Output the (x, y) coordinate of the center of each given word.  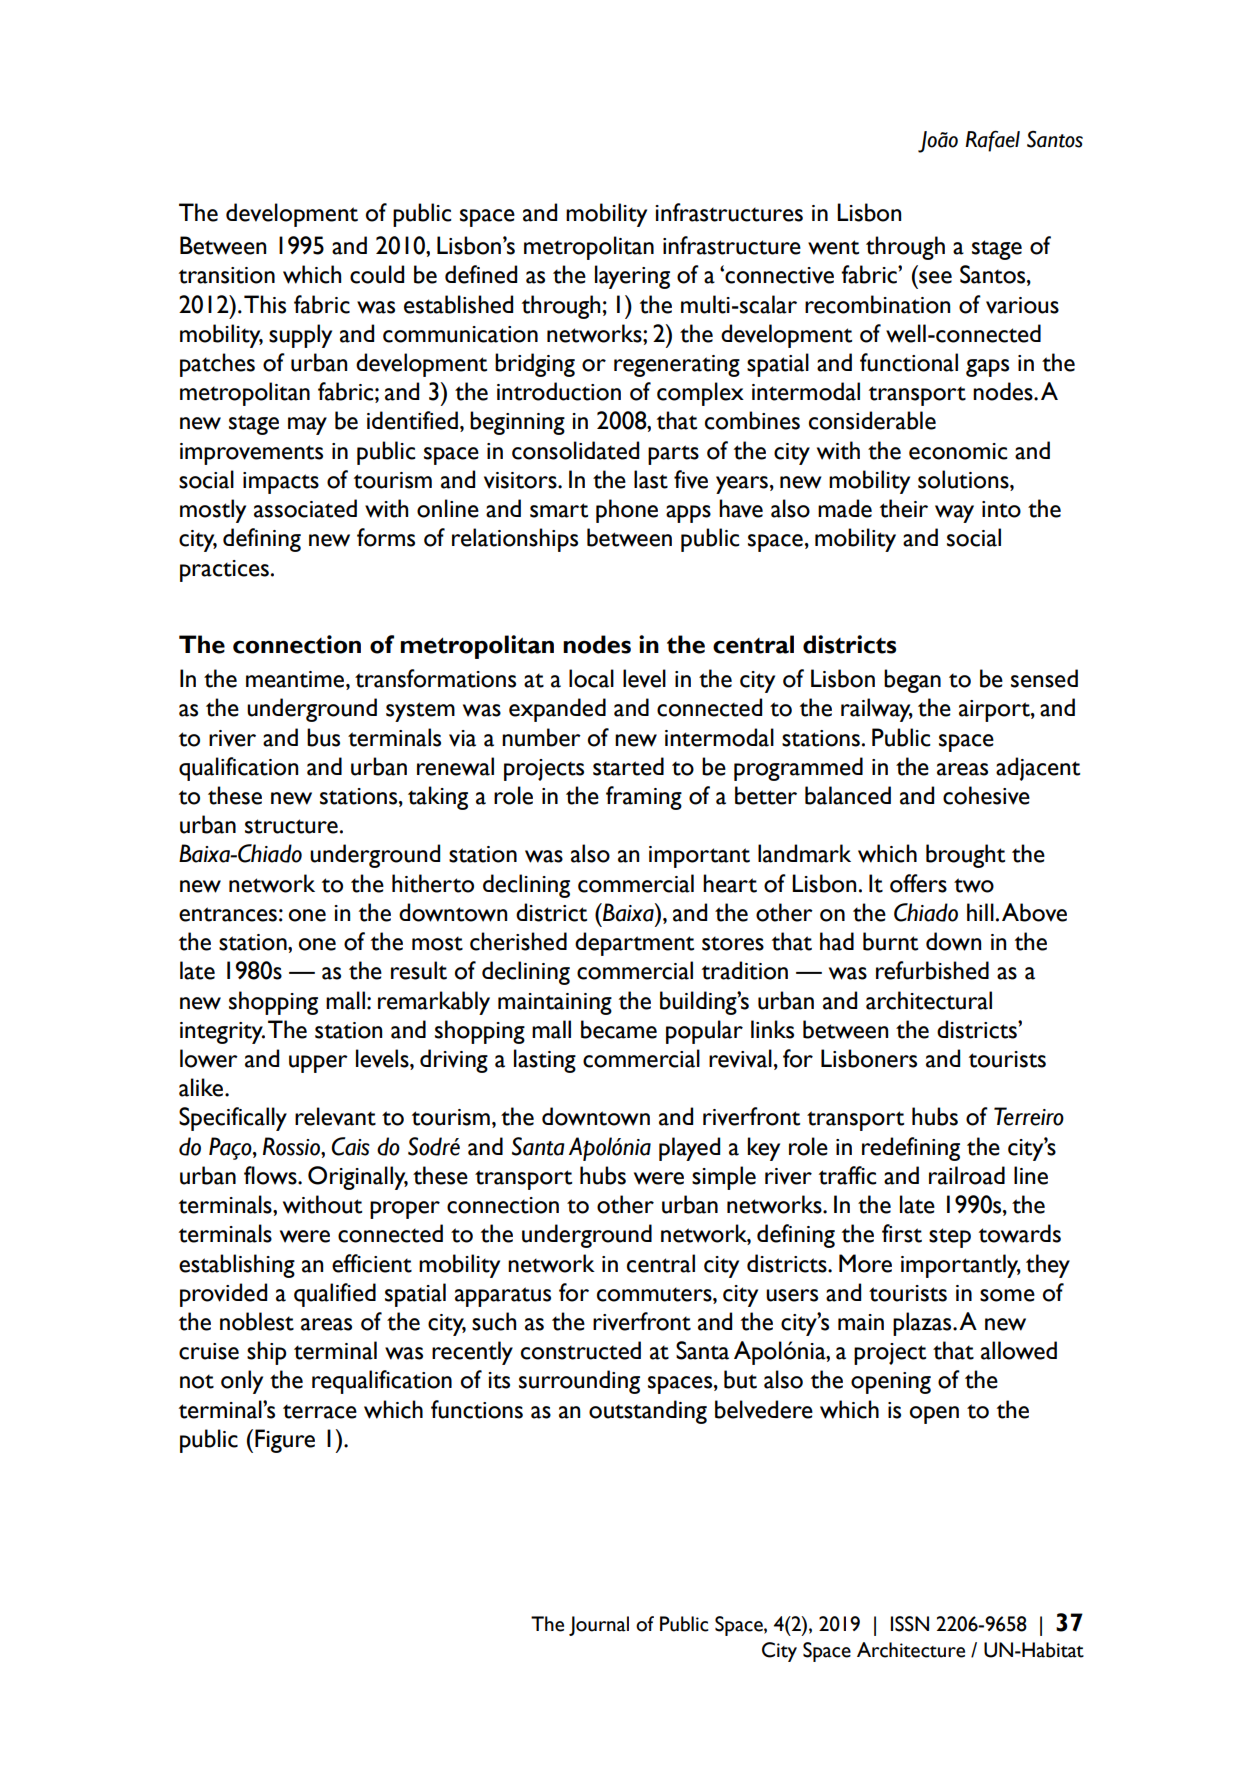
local (591, 678)
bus (323, 737)
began (912, 681)
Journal (599, 1626)
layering (632, 277)
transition (227, 275)
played (689, 1149)
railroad (967, 1175)
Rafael (992, 141)
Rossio (292, 1146)
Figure (285, 1441)
